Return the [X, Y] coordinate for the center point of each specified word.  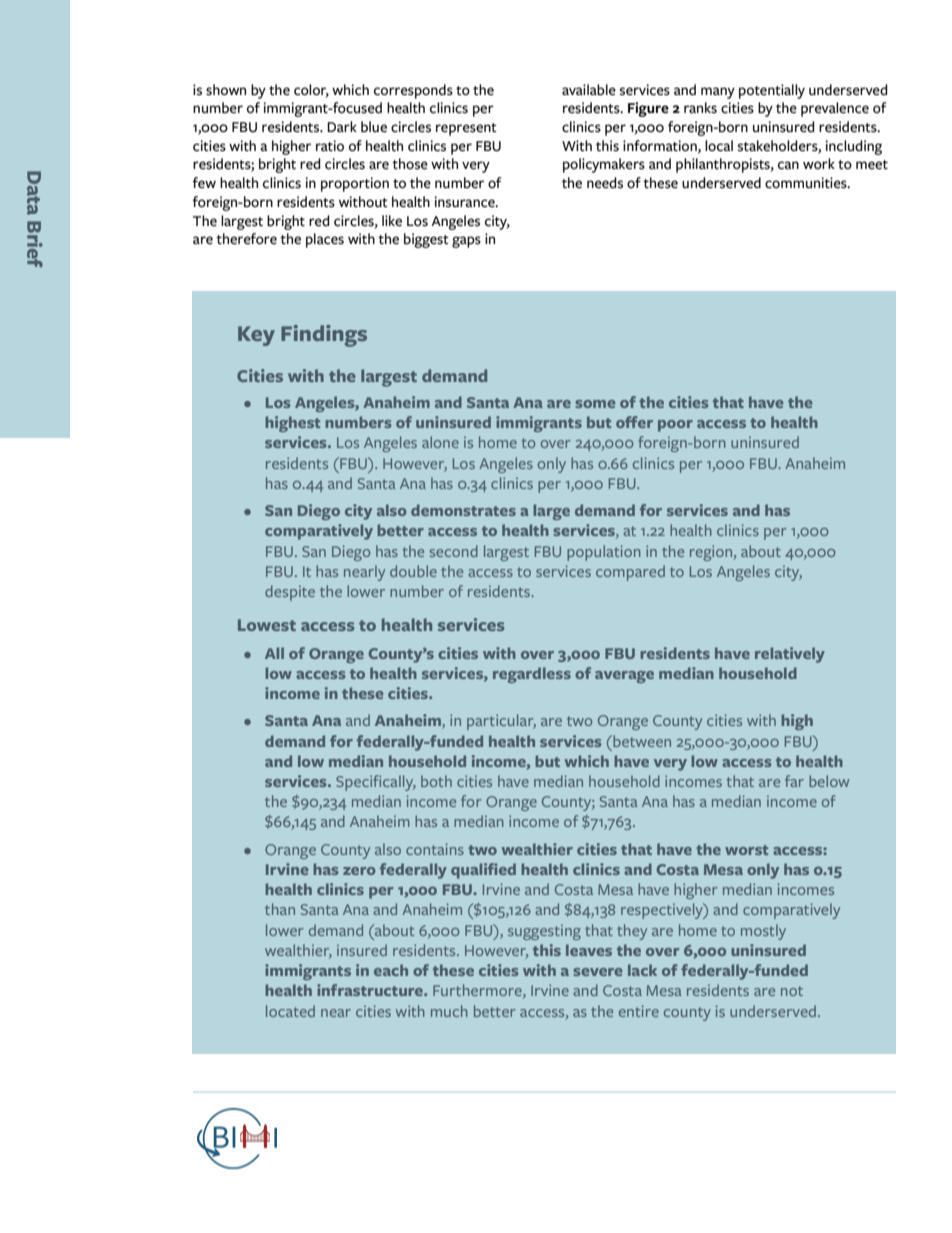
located [290, 1011]
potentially [772, 91]
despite [290, 593]
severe [597, 972]
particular [501, 722]
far [794, 781]
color [311, 90]
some [595, 404]
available [589, 90]
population [604, 553]
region [712, 553]
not [792, 991]
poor [675, 426]
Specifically [376, 783]
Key [256, 336]
